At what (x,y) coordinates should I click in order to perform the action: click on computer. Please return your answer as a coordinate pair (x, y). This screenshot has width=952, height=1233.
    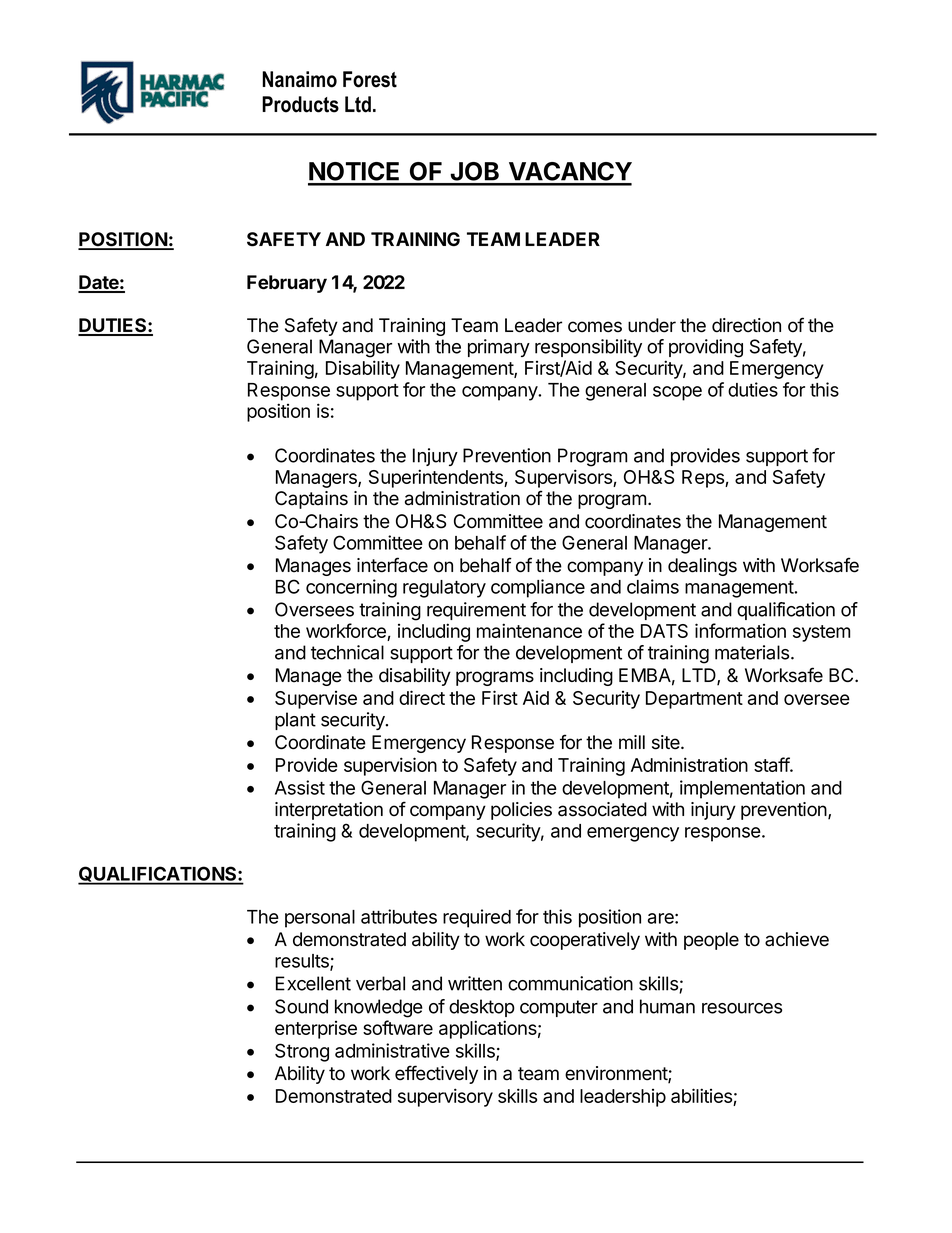
    Looking at the image, I should click on (559, 1008).
